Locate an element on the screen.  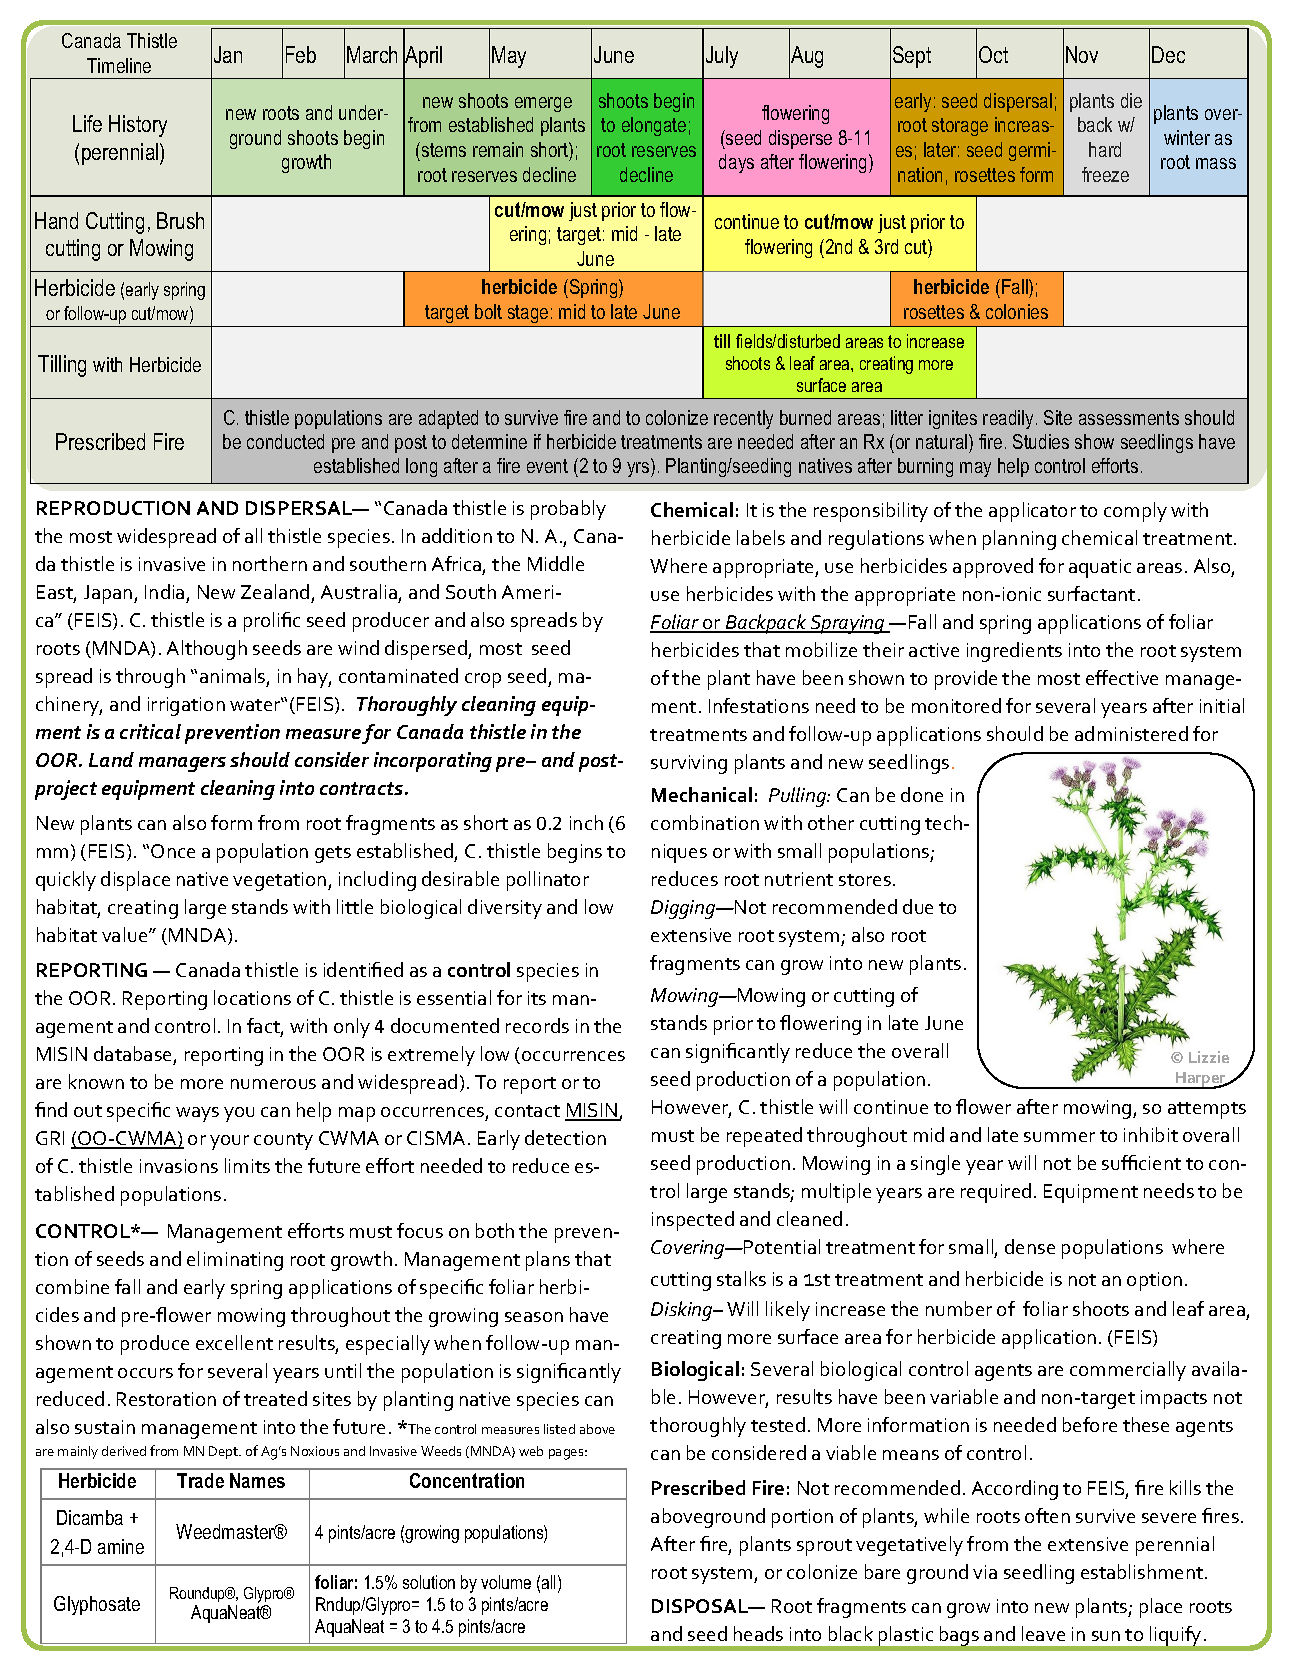
Nov is located at coordinates (1082, 54).
